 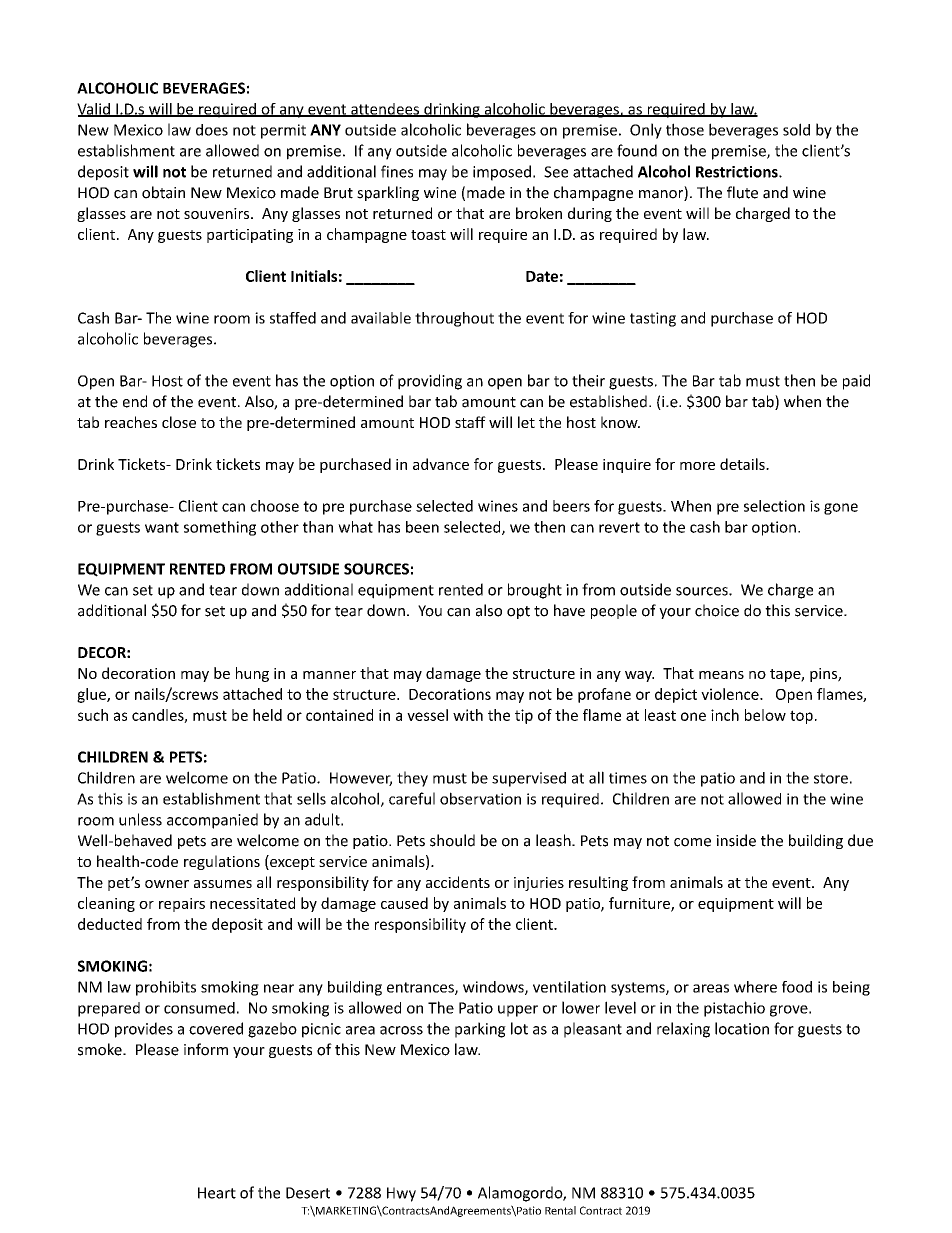 I want to click on repairs, so click(x=182, y=905).
